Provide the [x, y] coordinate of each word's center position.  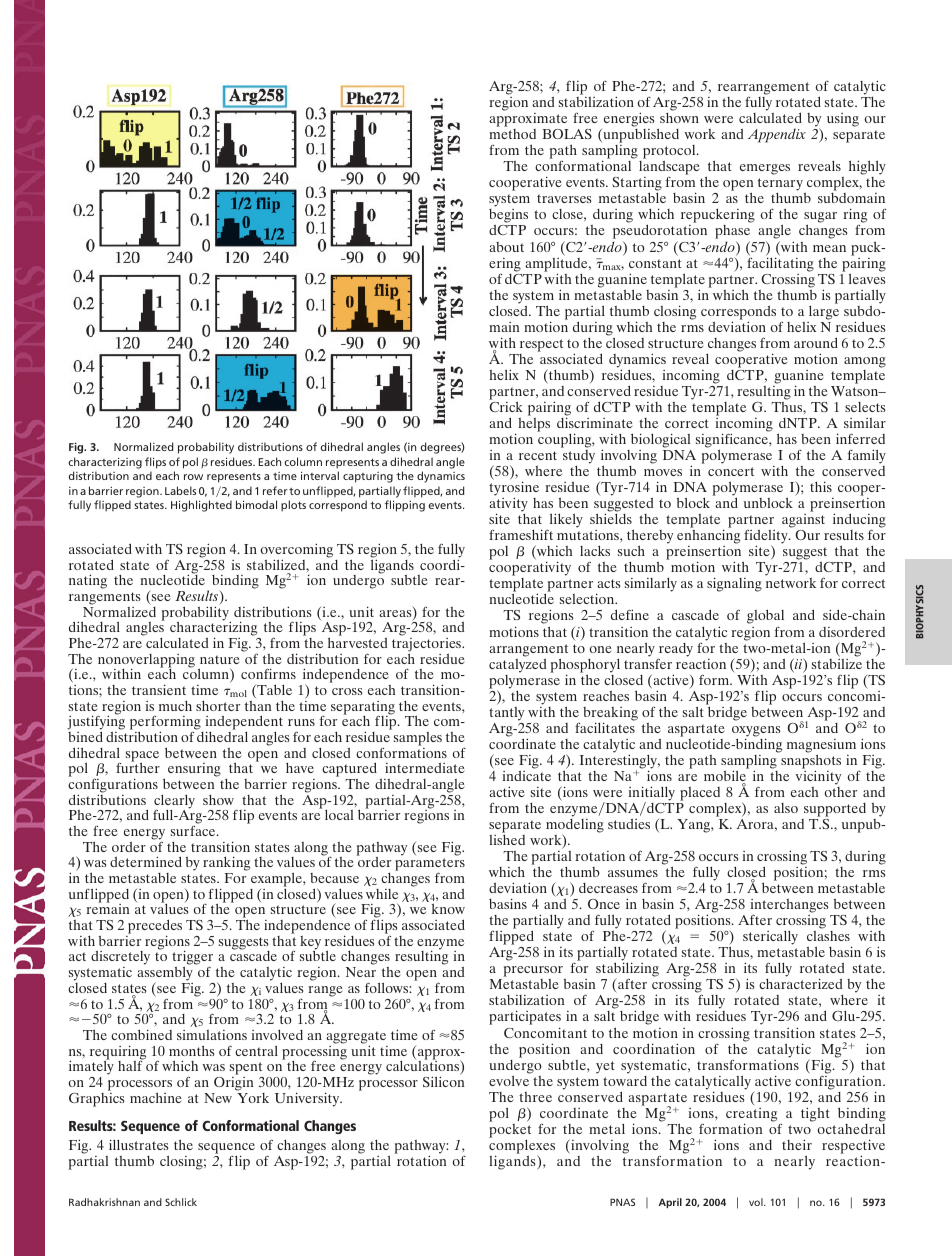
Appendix [777, 135]
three [535, 1097]
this [821, 486]
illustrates [139, 1144]
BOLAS [567, 134]
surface [194, 831]
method [512, 134]
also [786, 808]
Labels [180, 490]
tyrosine [514, 489]
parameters [430, 866]
